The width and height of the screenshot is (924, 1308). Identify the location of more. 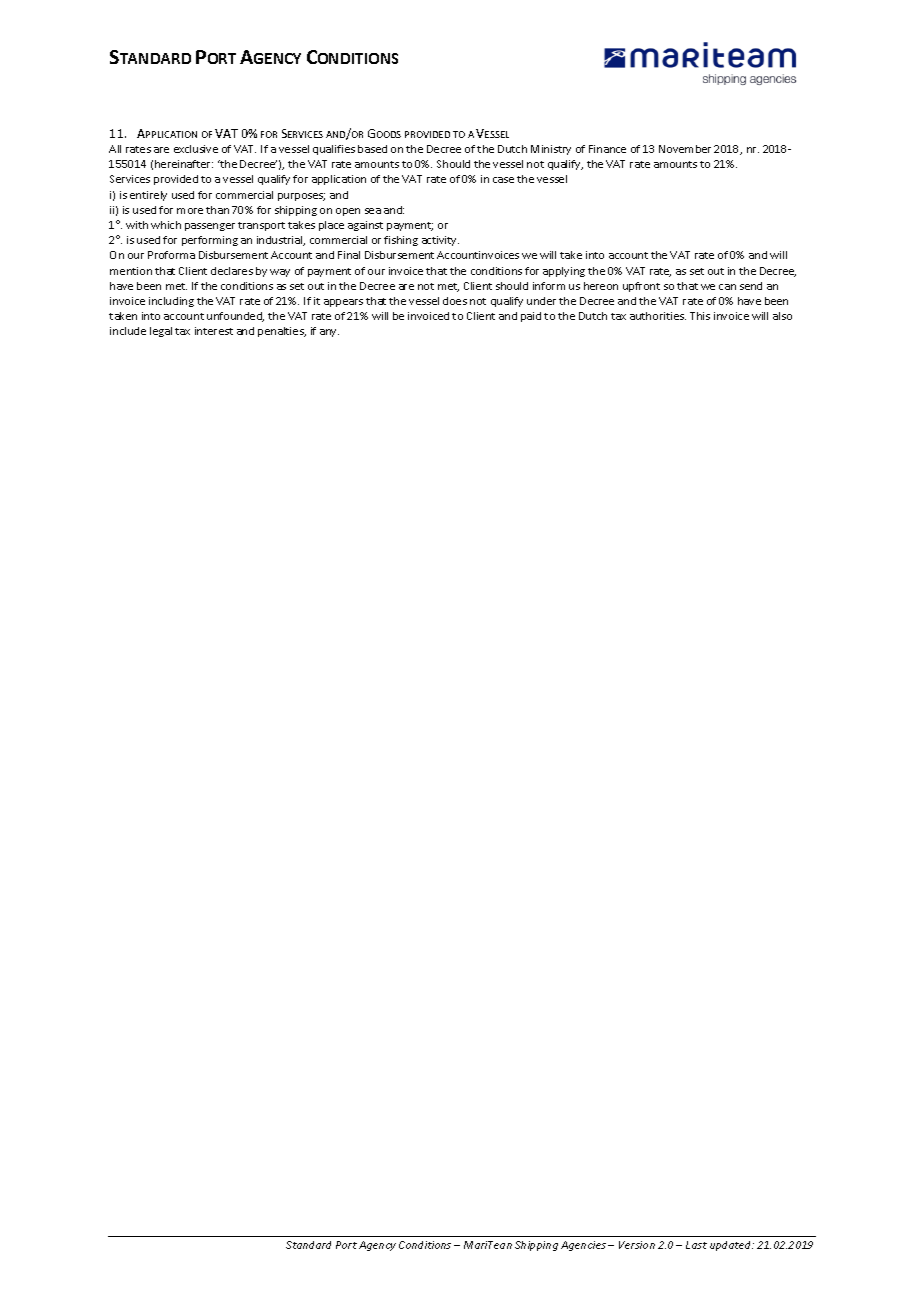
(190, 211).
